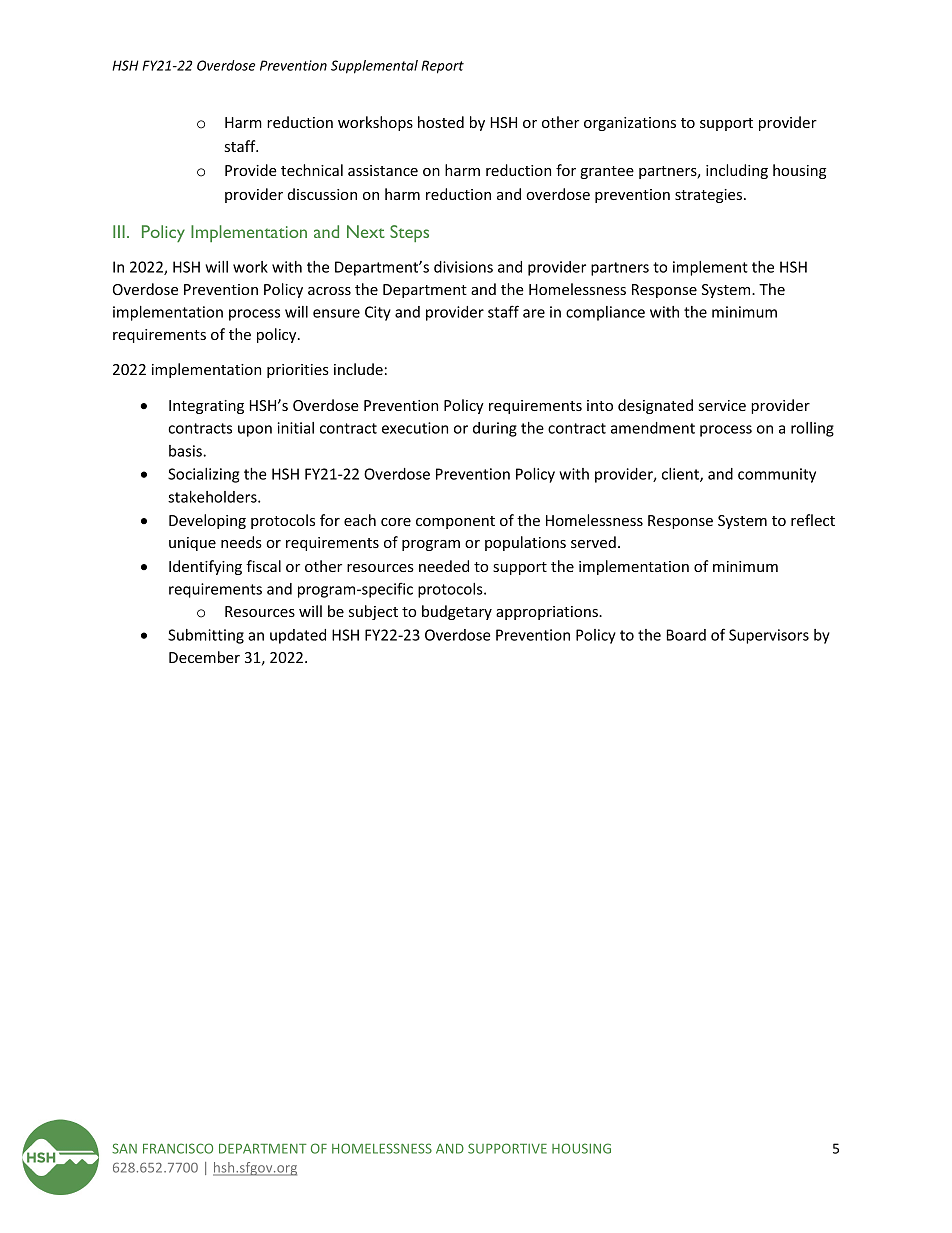 The image size is (952, 1233). Describe the element at coordinates (178, 1148) in the screenshot. I see `FRANCISCO` at that location.
